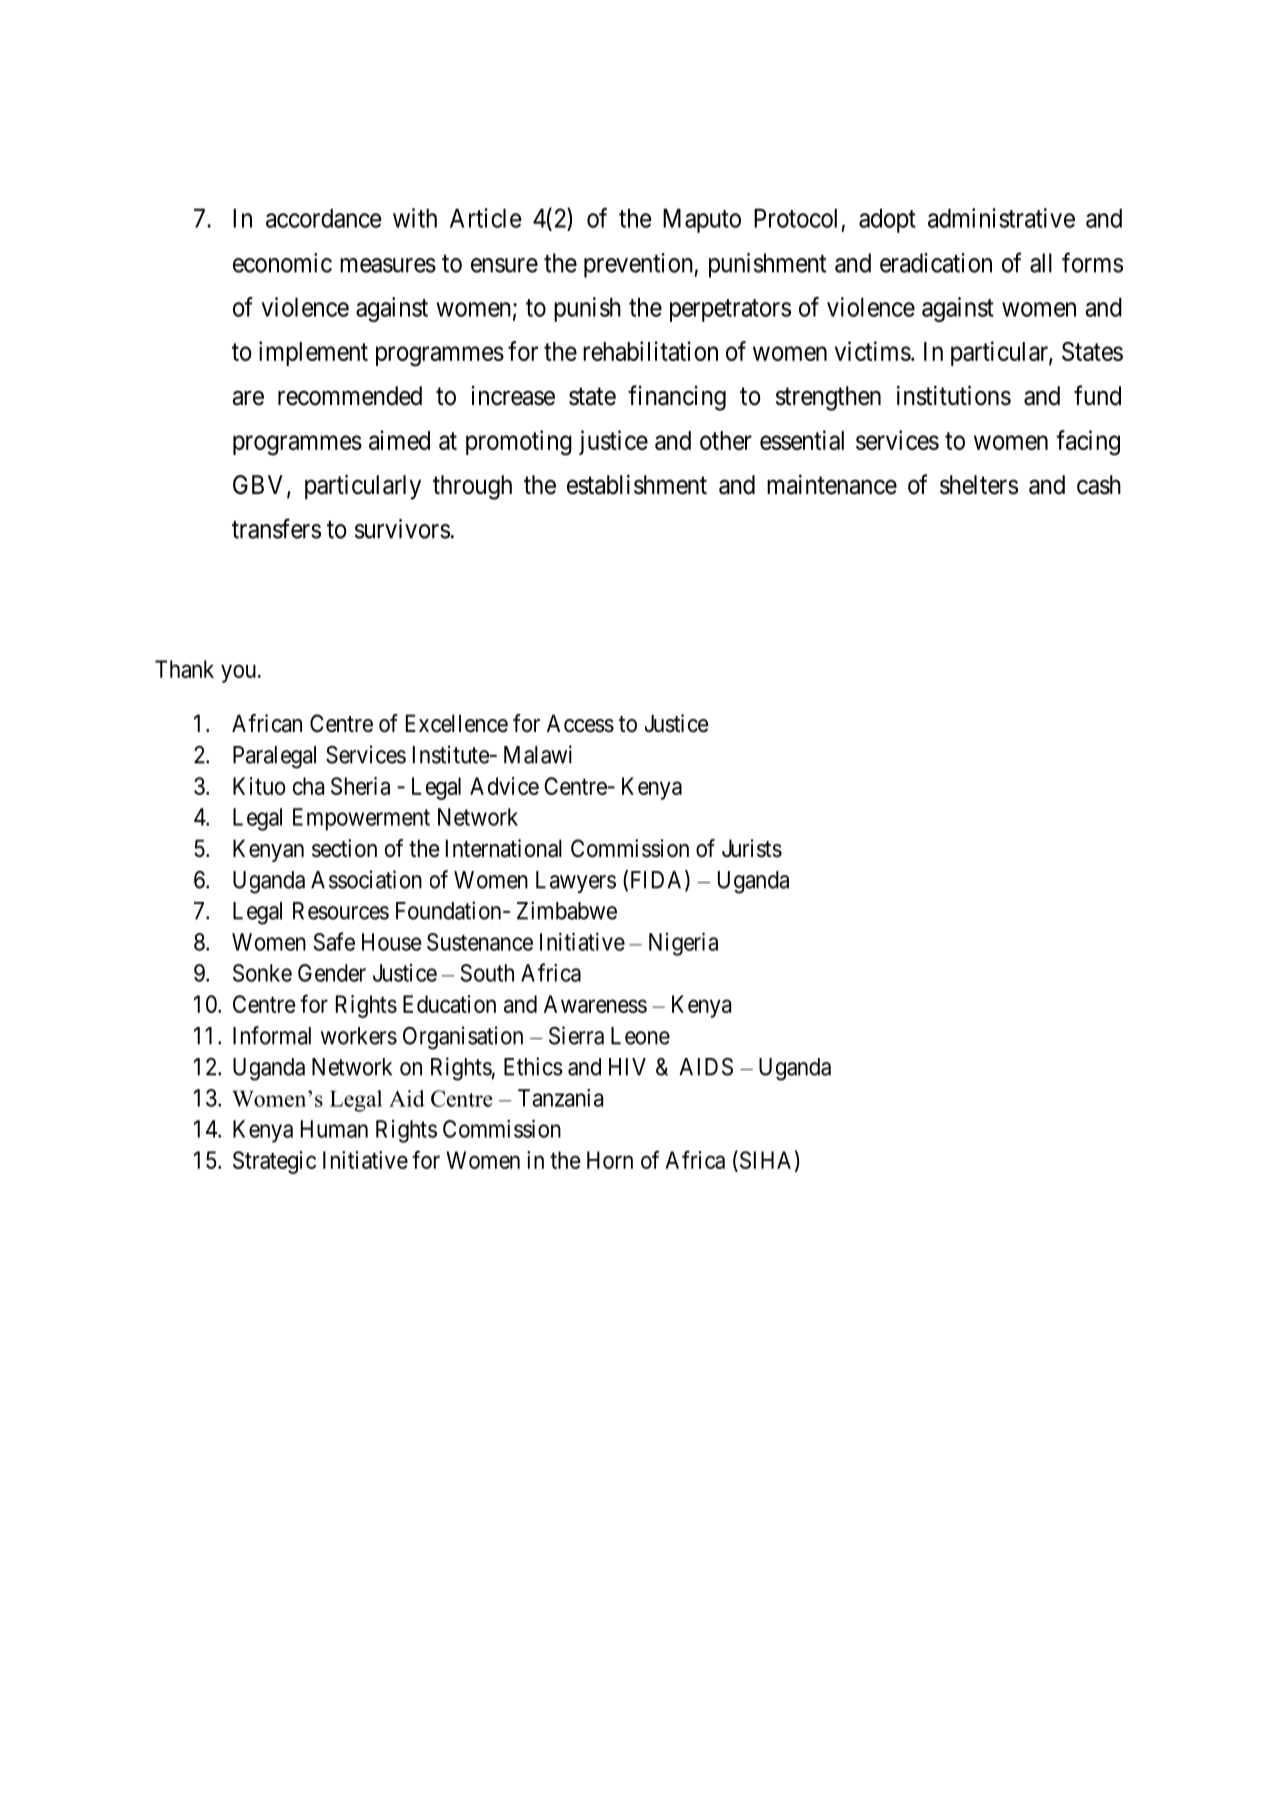 The height and width of the screenshot is (1805, 1276). What do you see at coordinates (334, 941) in the screenshot?
I see `Safe` at bounding box center [334, 941].
